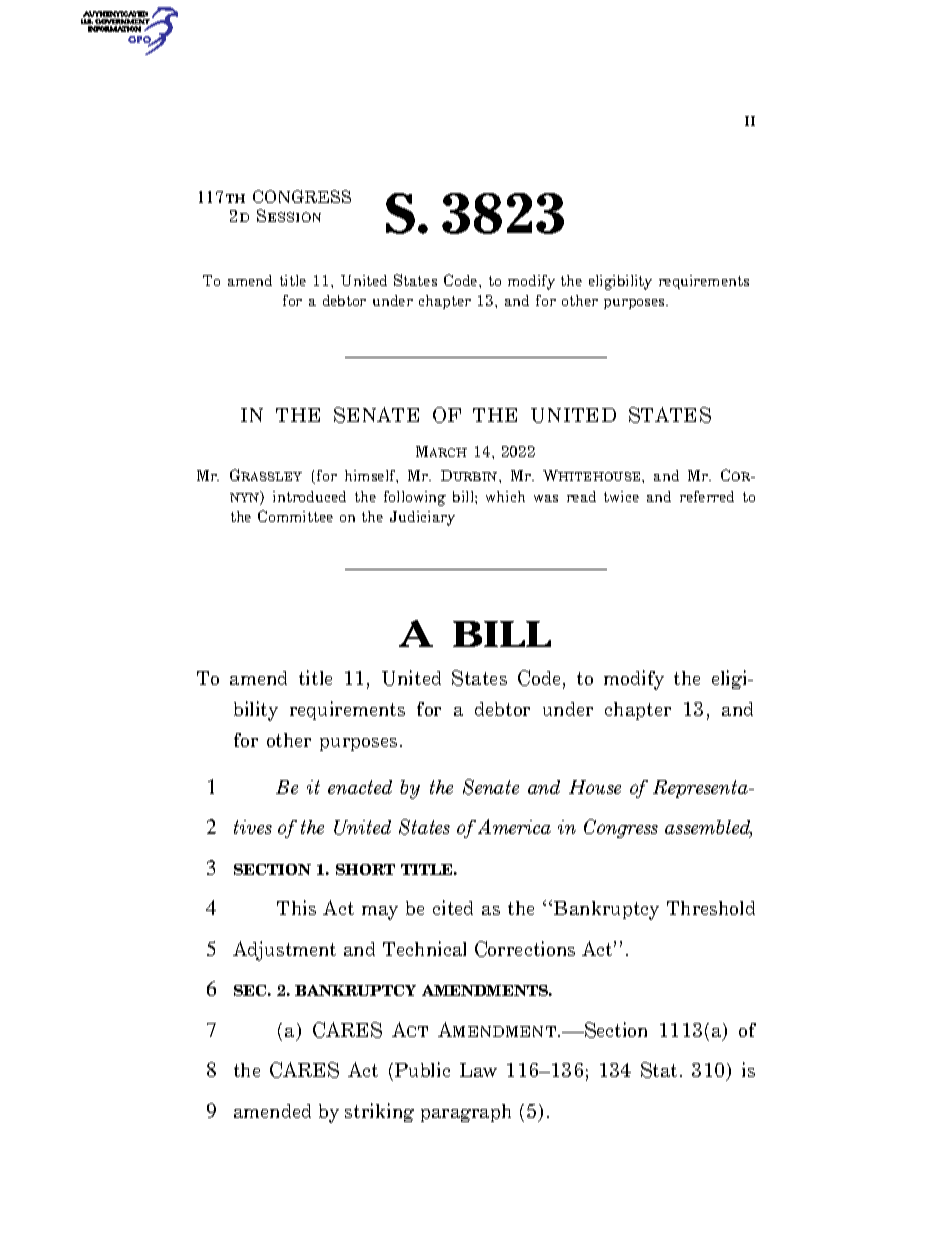  What do you see at coordinates (708, 829) in the screenshot?
I see `assembled` at bounding box center [708, 829].
